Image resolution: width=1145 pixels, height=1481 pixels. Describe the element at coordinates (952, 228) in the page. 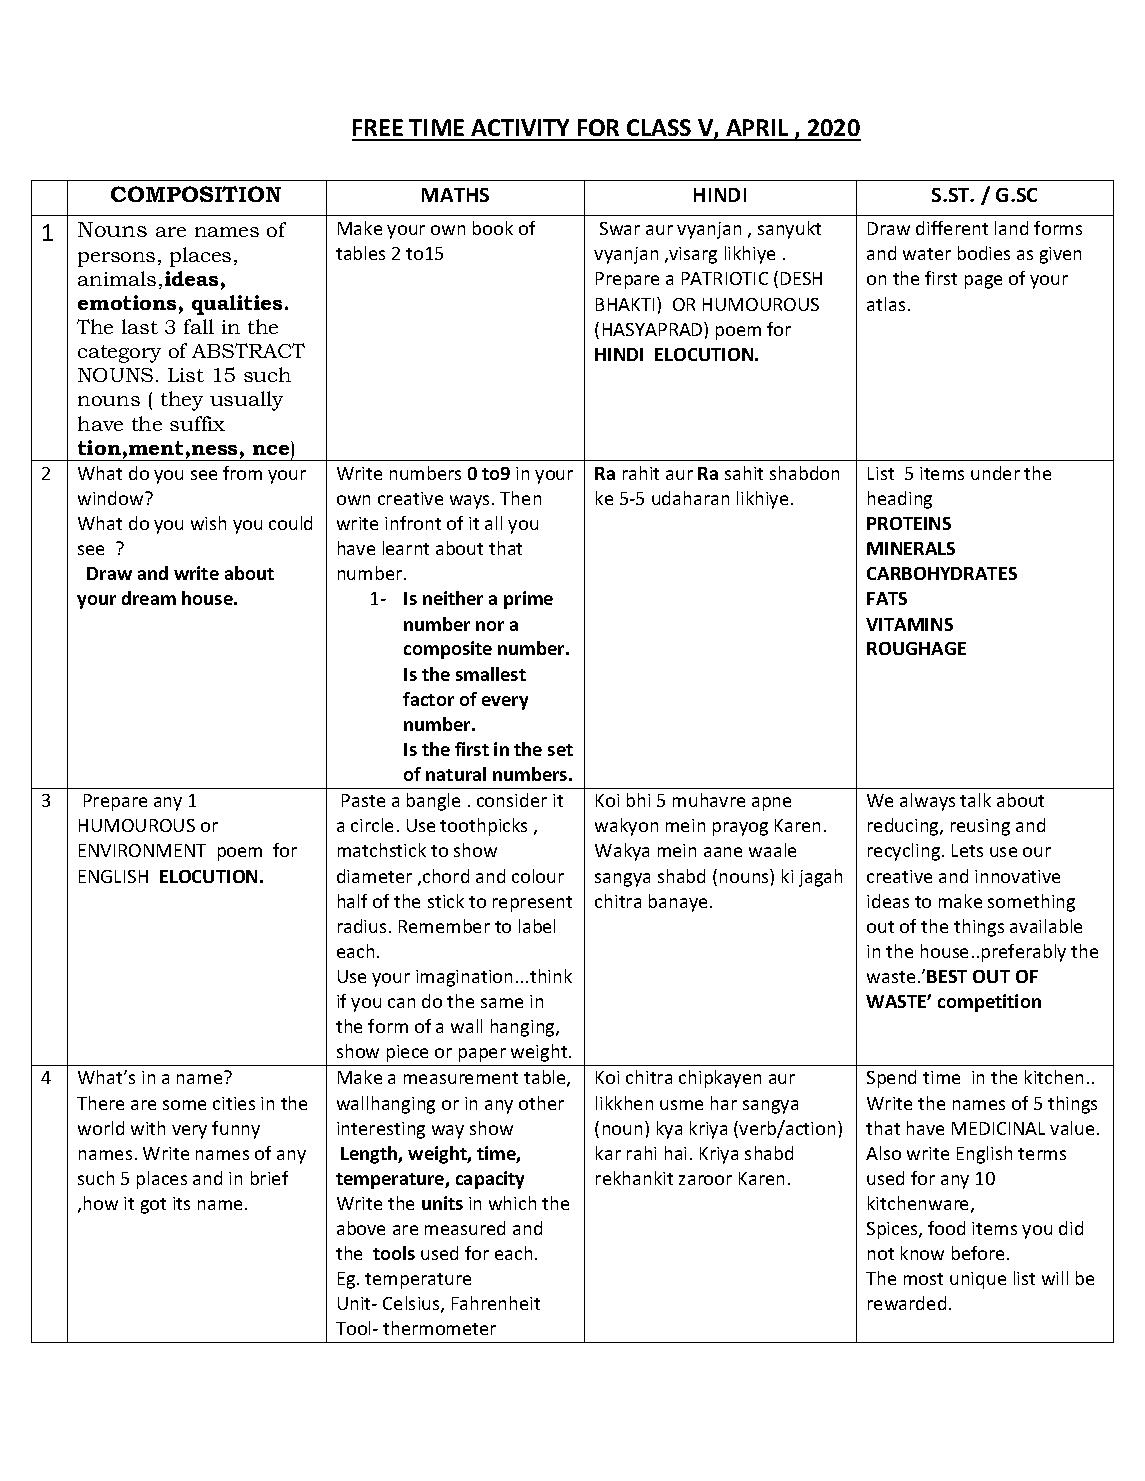

I see `different` at that location.
